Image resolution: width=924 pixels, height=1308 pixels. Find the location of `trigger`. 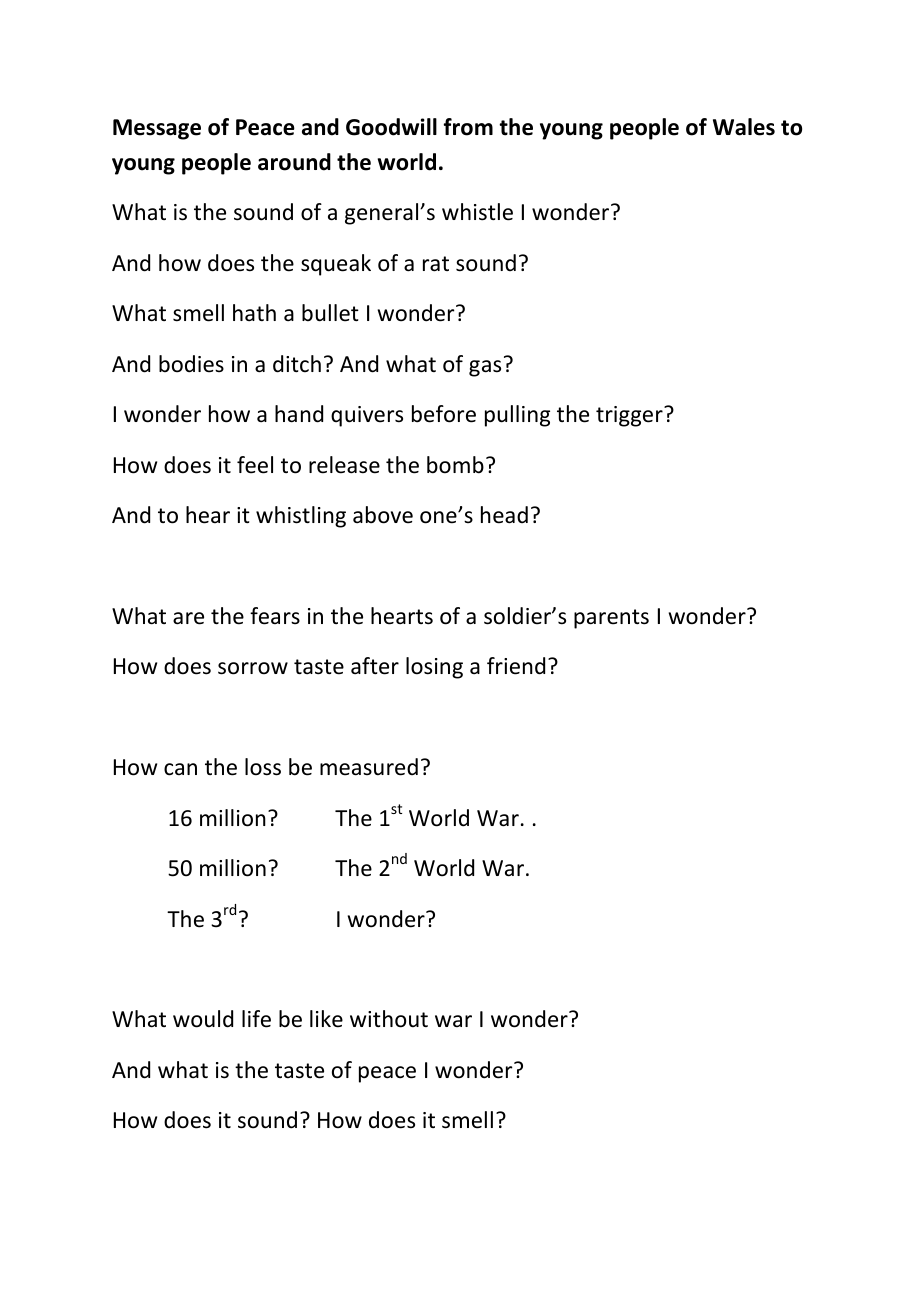

trigger is located at coordinates (630, 416).
